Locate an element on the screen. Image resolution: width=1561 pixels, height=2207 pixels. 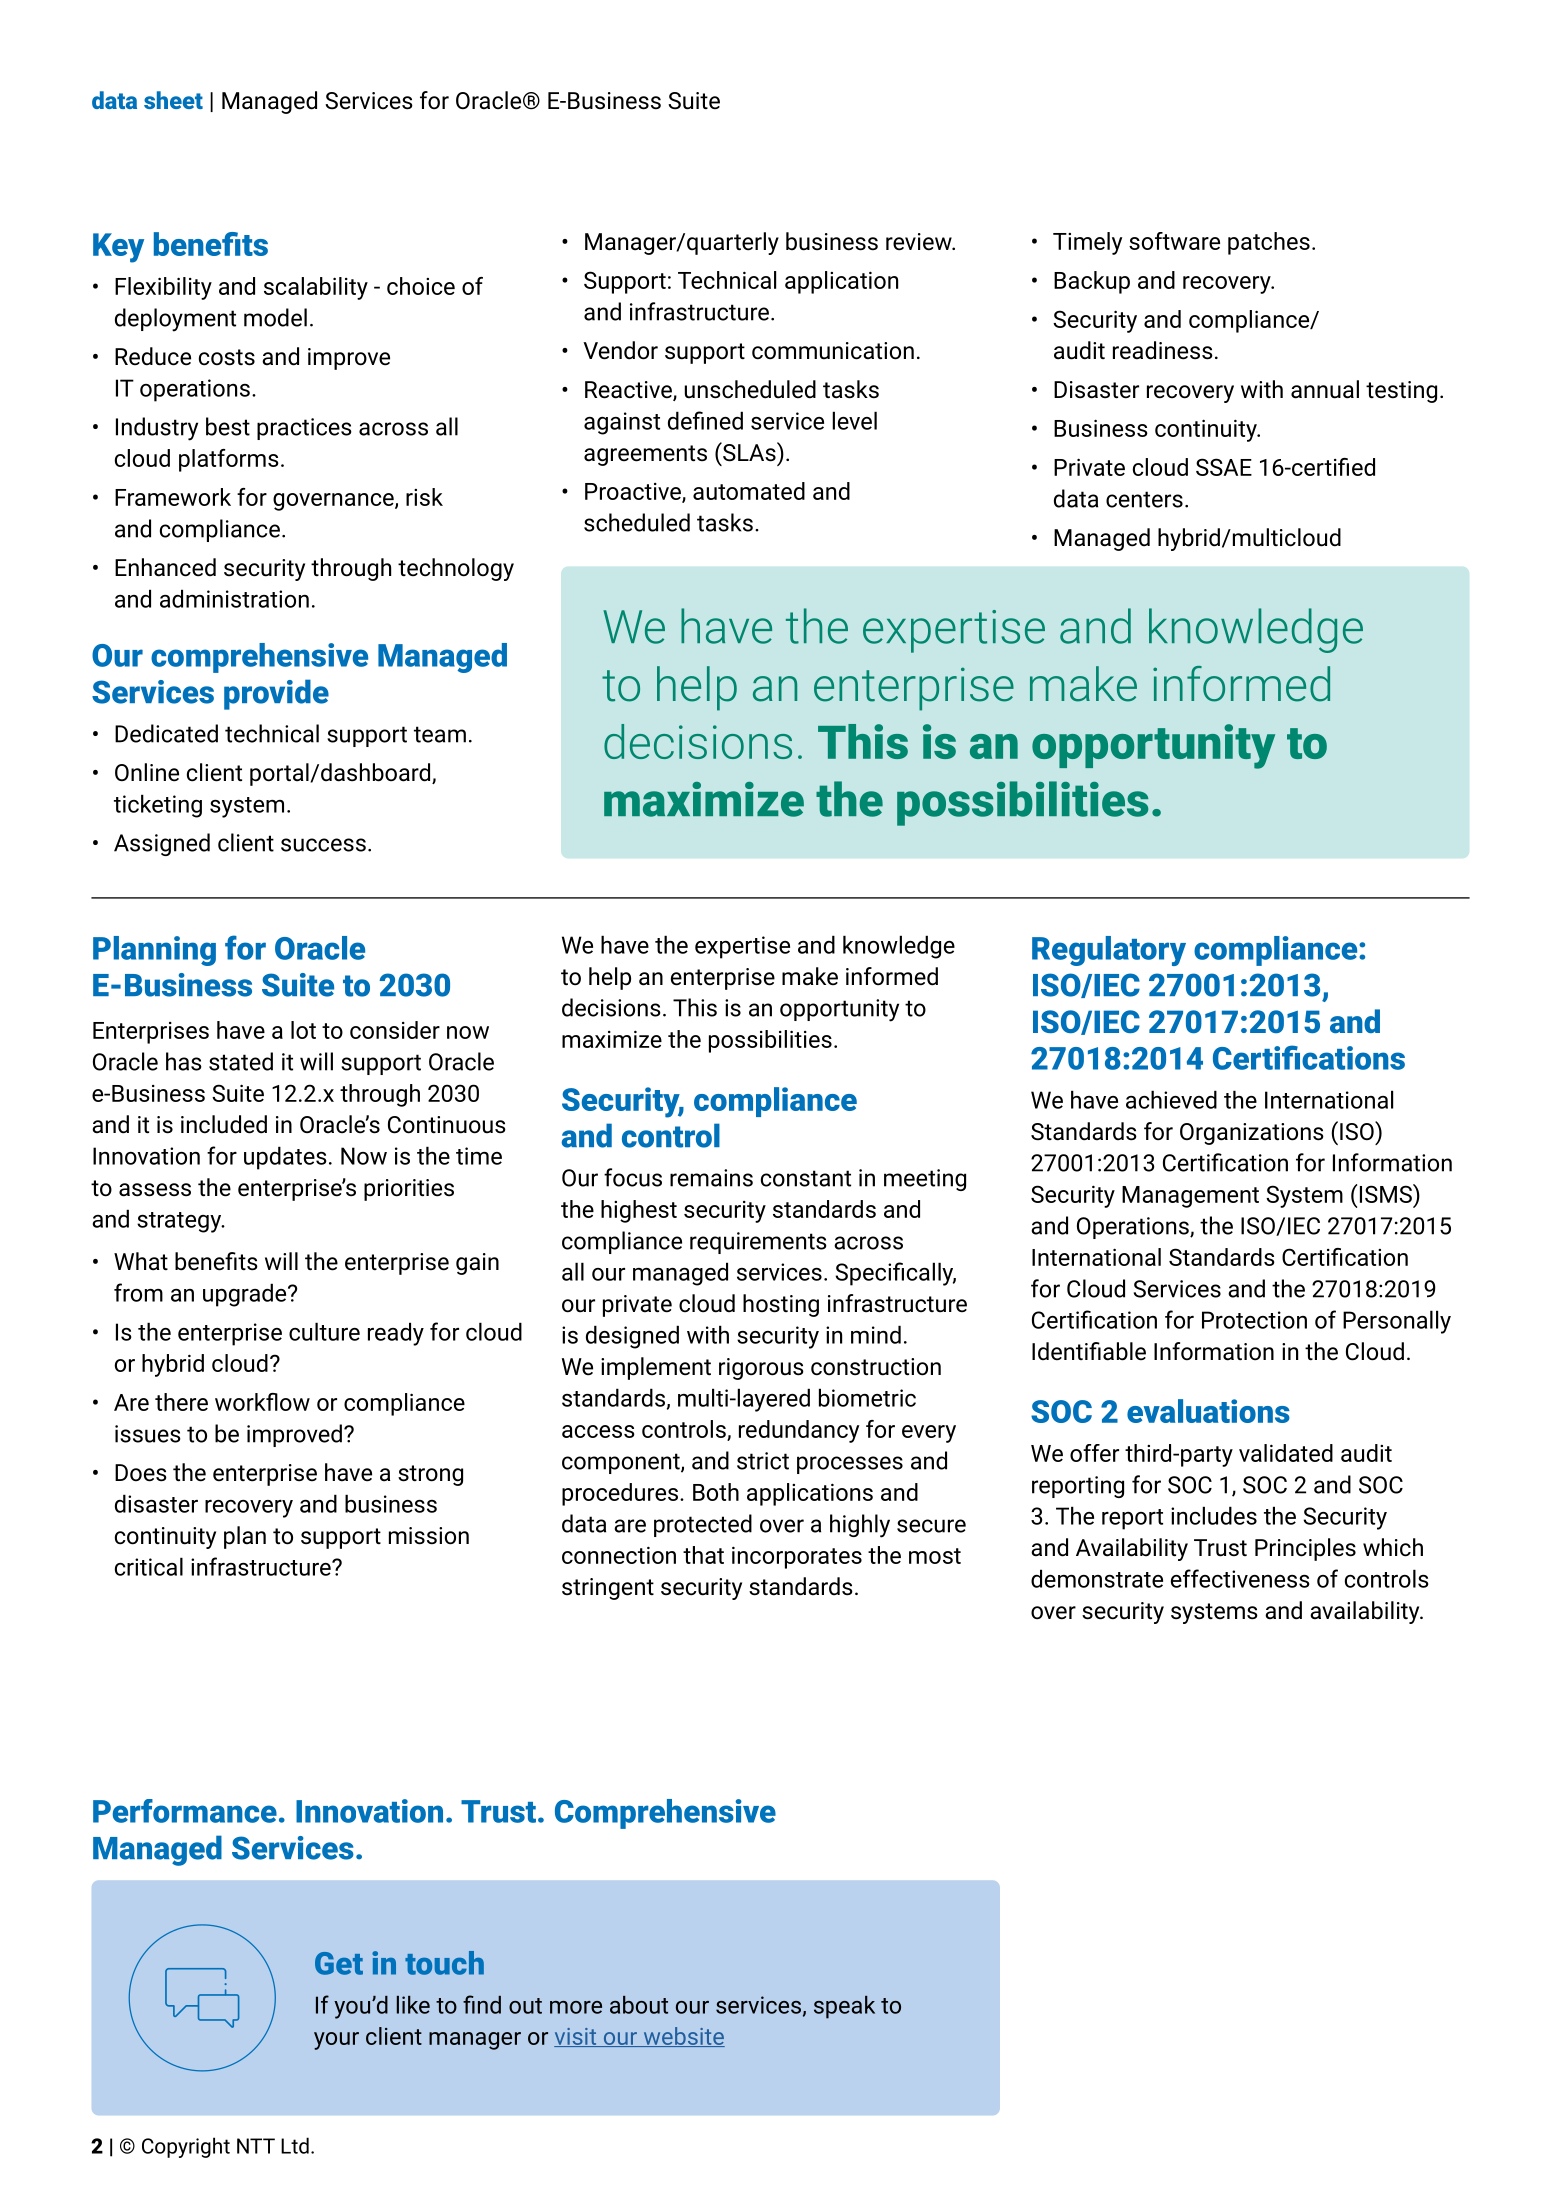
NTT is located at coordinates (256, 2146).
